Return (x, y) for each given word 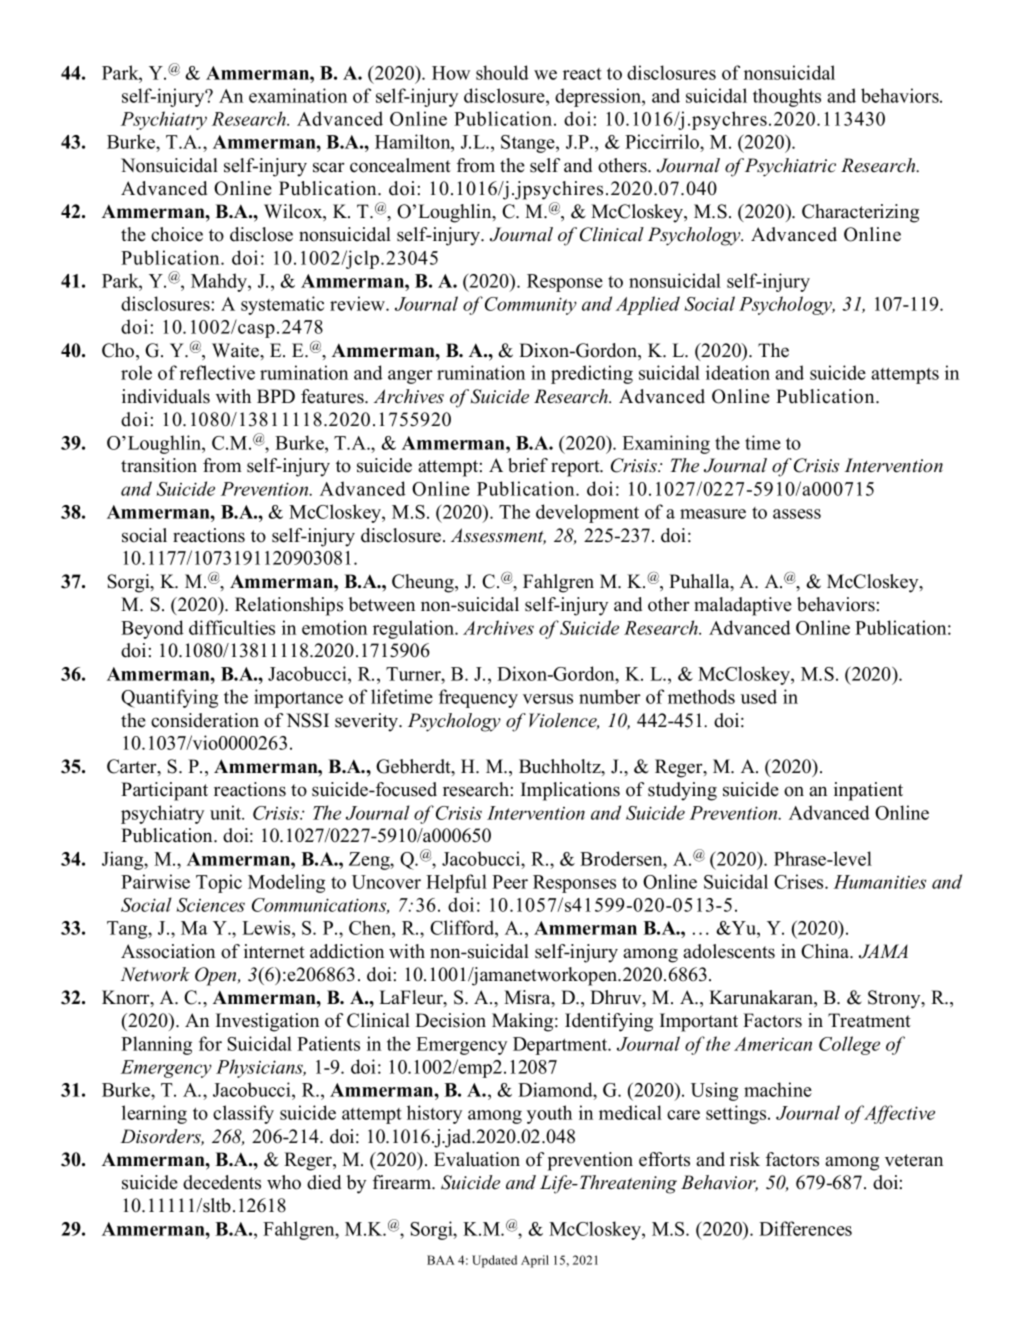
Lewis (267, 929)
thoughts (787, 97)
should (502, 72)
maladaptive (743, 606)
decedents (222, 1182)
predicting (592, 374)
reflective (217, 372)
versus (548, 699)
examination (298, 95)
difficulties (232, 627)
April (535, 1261)
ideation (738, 372)
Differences (805, 1228)
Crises (800, 881)
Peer (510, 882)
